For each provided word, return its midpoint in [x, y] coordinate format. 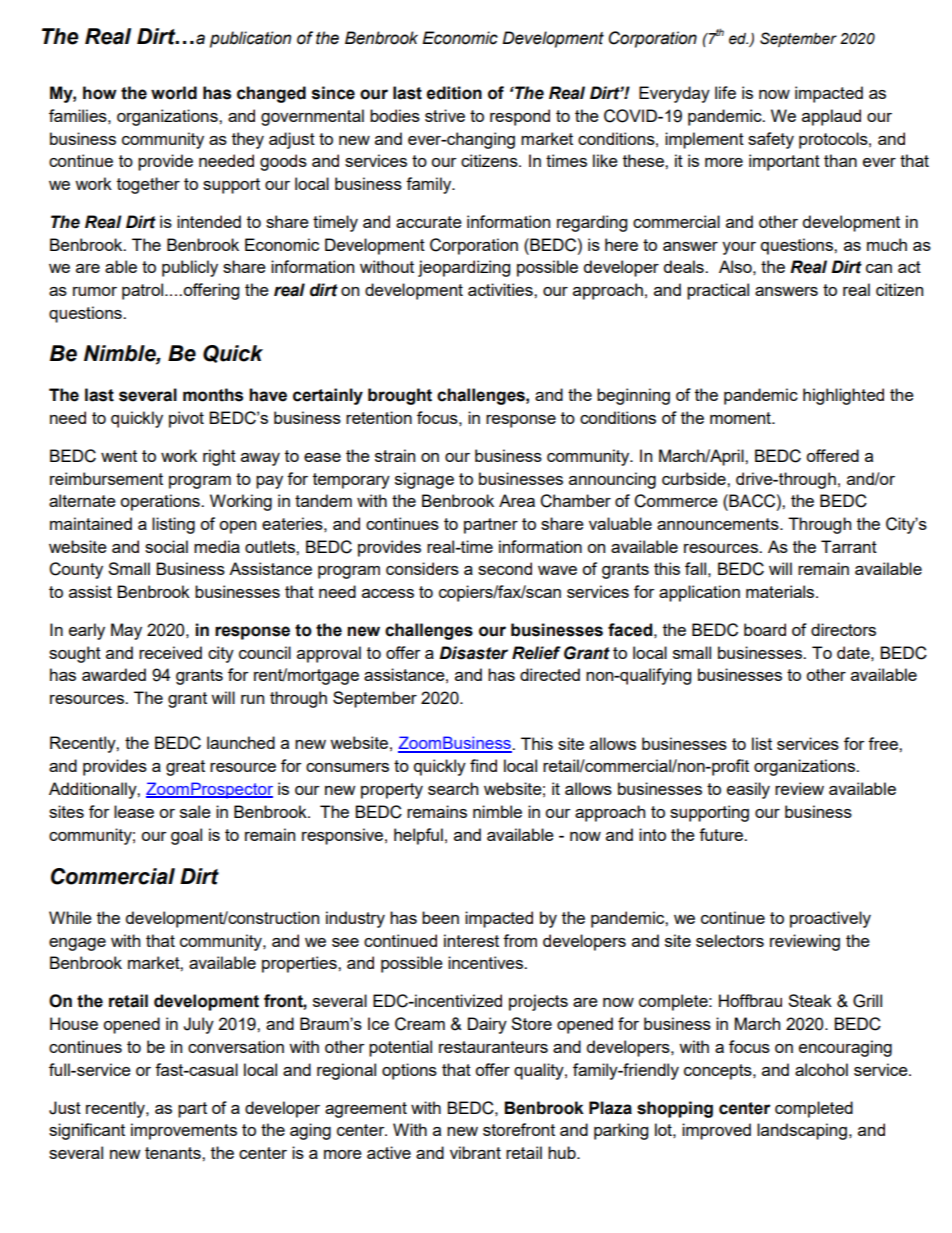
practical [718, 291]
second [505, 568]
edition [454, 93]
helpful [418, 836]
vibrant [475, 1152]
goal [186, 836]
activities [501, 289]
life [725, 92]
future [722, 834]
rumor [95, 291]
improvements [184, 1131]
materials [781, 591]
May [126, 631]
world [174, 93]
